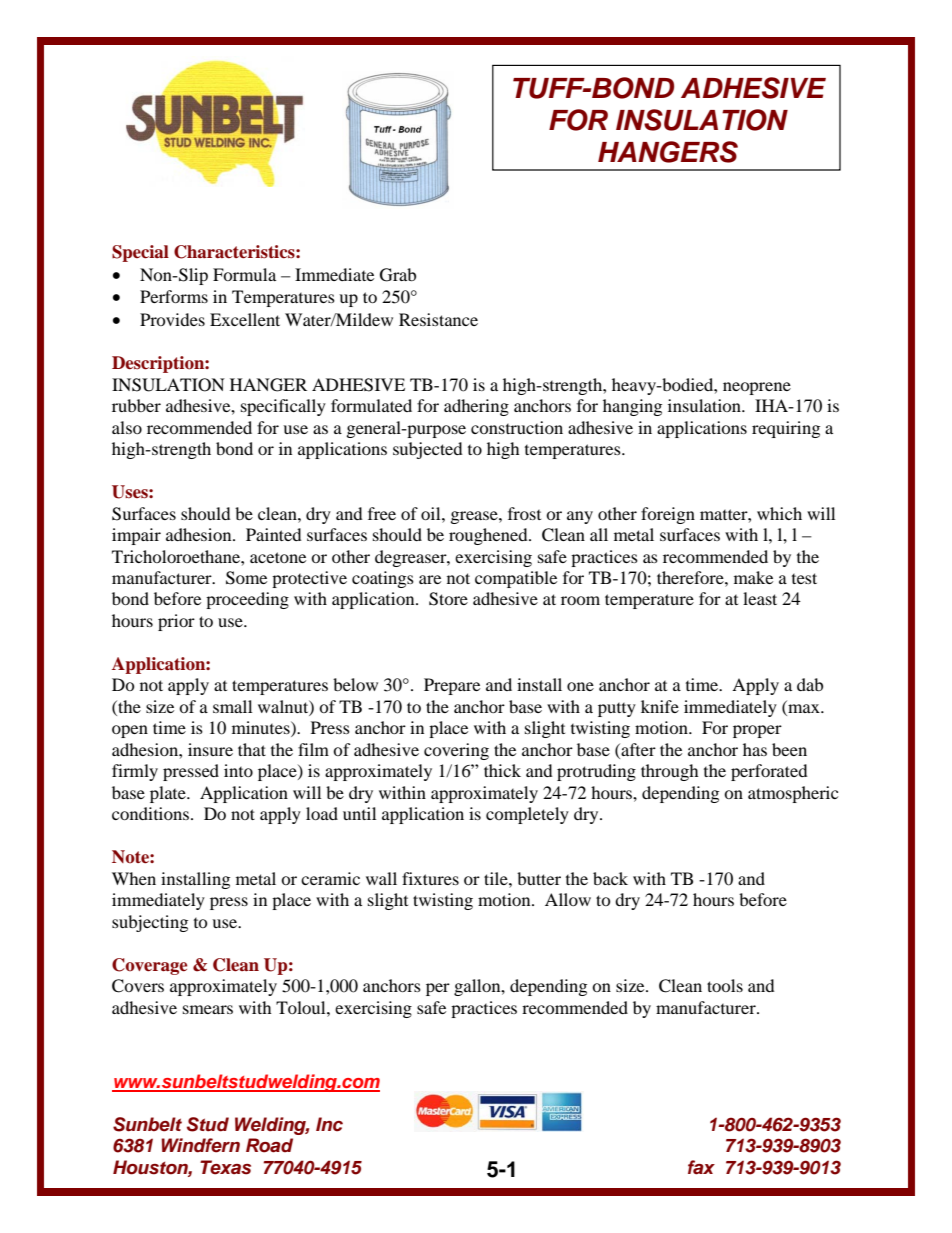 This screenshot has width=952, height=1233. Describe the element at coordinates (757, 388) in the screenshot. I see `neoprene` at that location.
